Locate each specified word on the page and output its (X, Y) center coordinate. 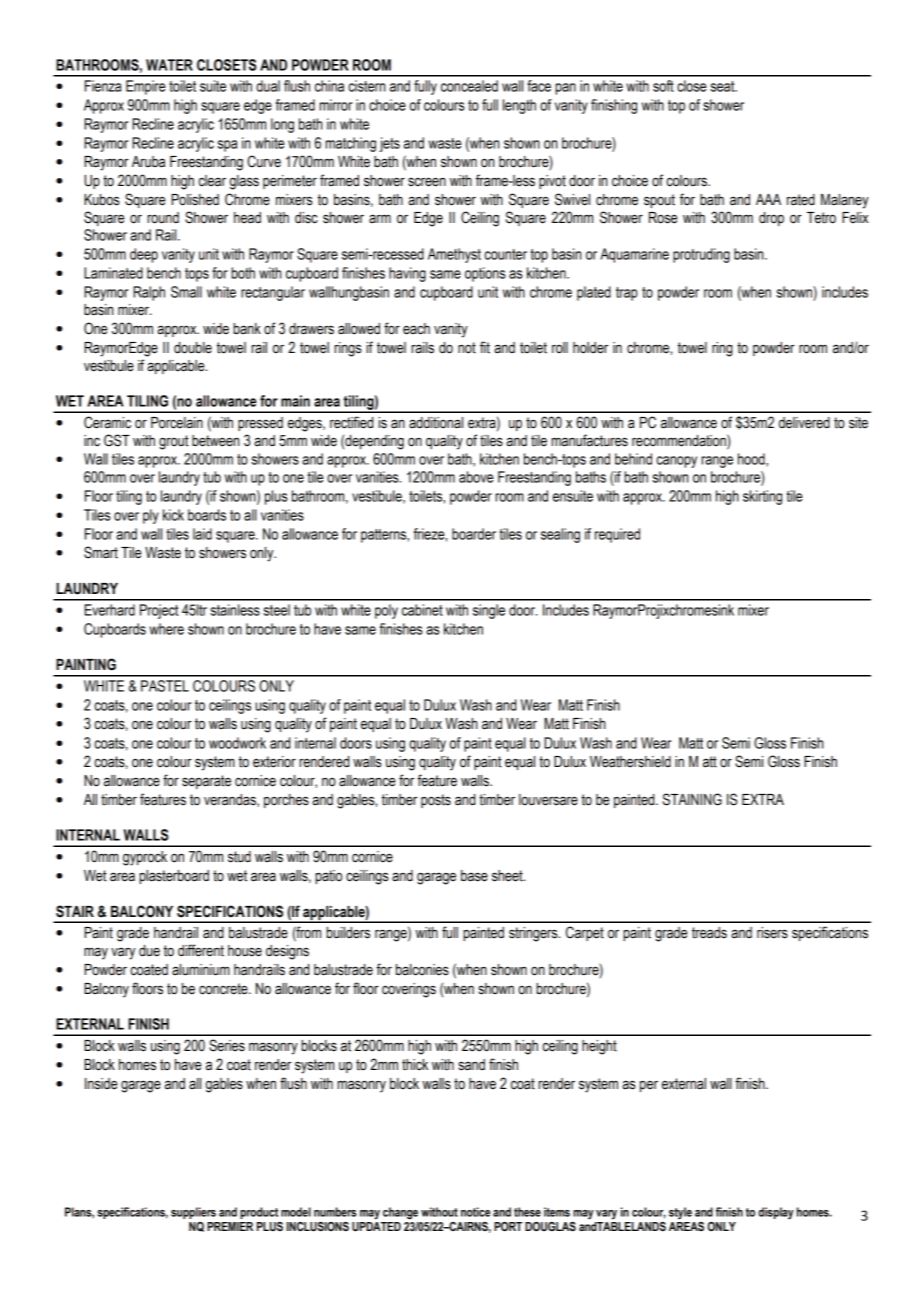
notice (475, 1212)
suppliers (193, 1213)
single (489, 611)
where (166, 629)
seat (723, 86)
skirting (762, 497)
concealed (469, 86)
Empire (145, 87)
